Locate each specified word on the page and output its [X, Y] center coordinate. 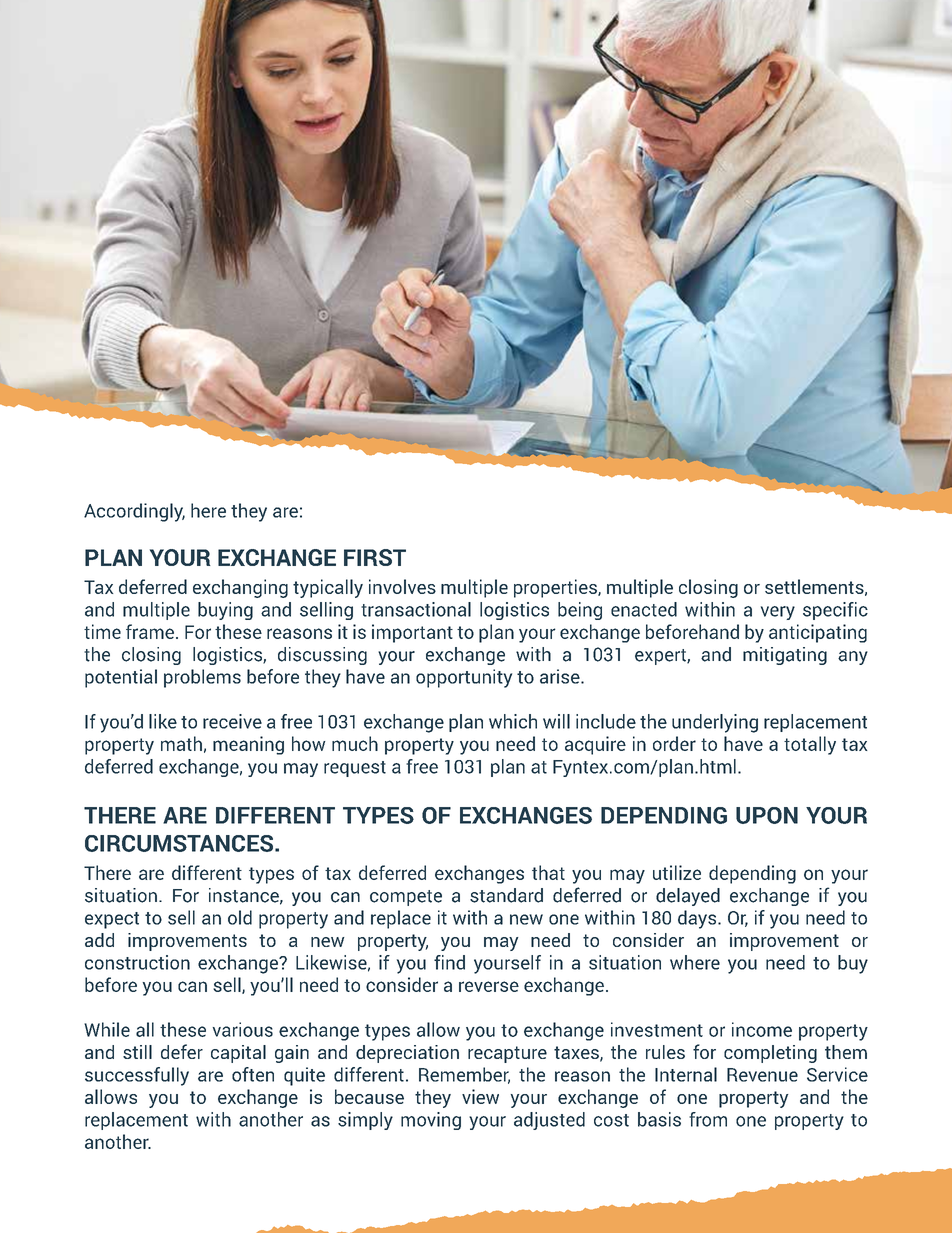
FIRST [375, 557]
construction [137, 962]
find [449, 962]
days [698, 919]
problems [202, 678]
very [778, 613]
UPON [767, 815]
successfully [137, 1076]
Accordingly [134, 512]
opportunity [464, 678]
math [181, 743]
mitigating [785, 656]
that [548, 872]
